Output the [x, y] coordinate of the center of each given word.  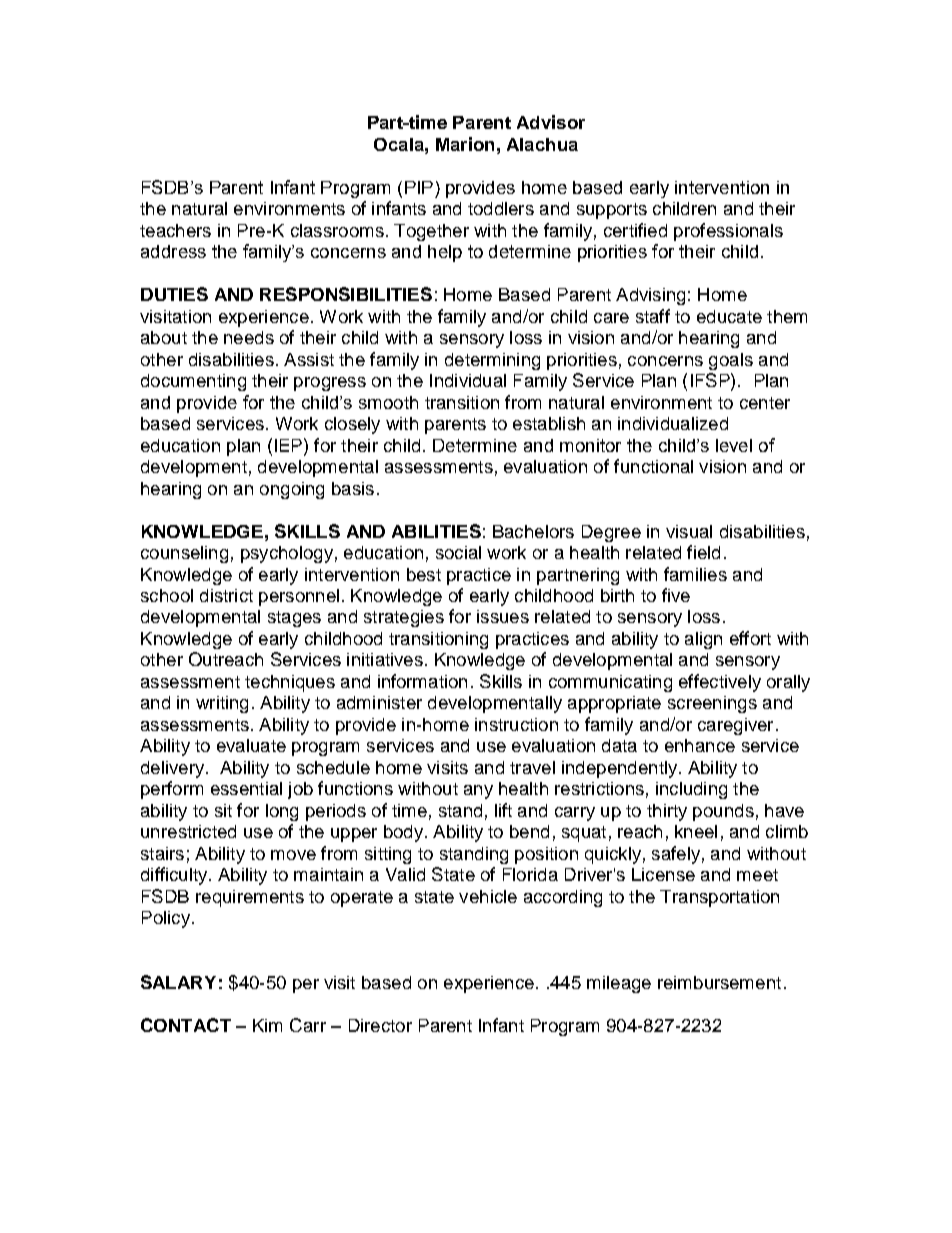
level [734, 445]
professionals [728, 232]
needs [249, 337]
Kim [267, 1025]
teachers [175, 230]
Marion [465, 144]
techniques [290, 683]
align [703, 640]
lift [503, 810]
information [422, 681]
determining [492, 361]
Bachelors [533, 531]
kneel [696, 831]
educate [729, 316]
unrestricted [188, 831]
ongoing [292, 490]
